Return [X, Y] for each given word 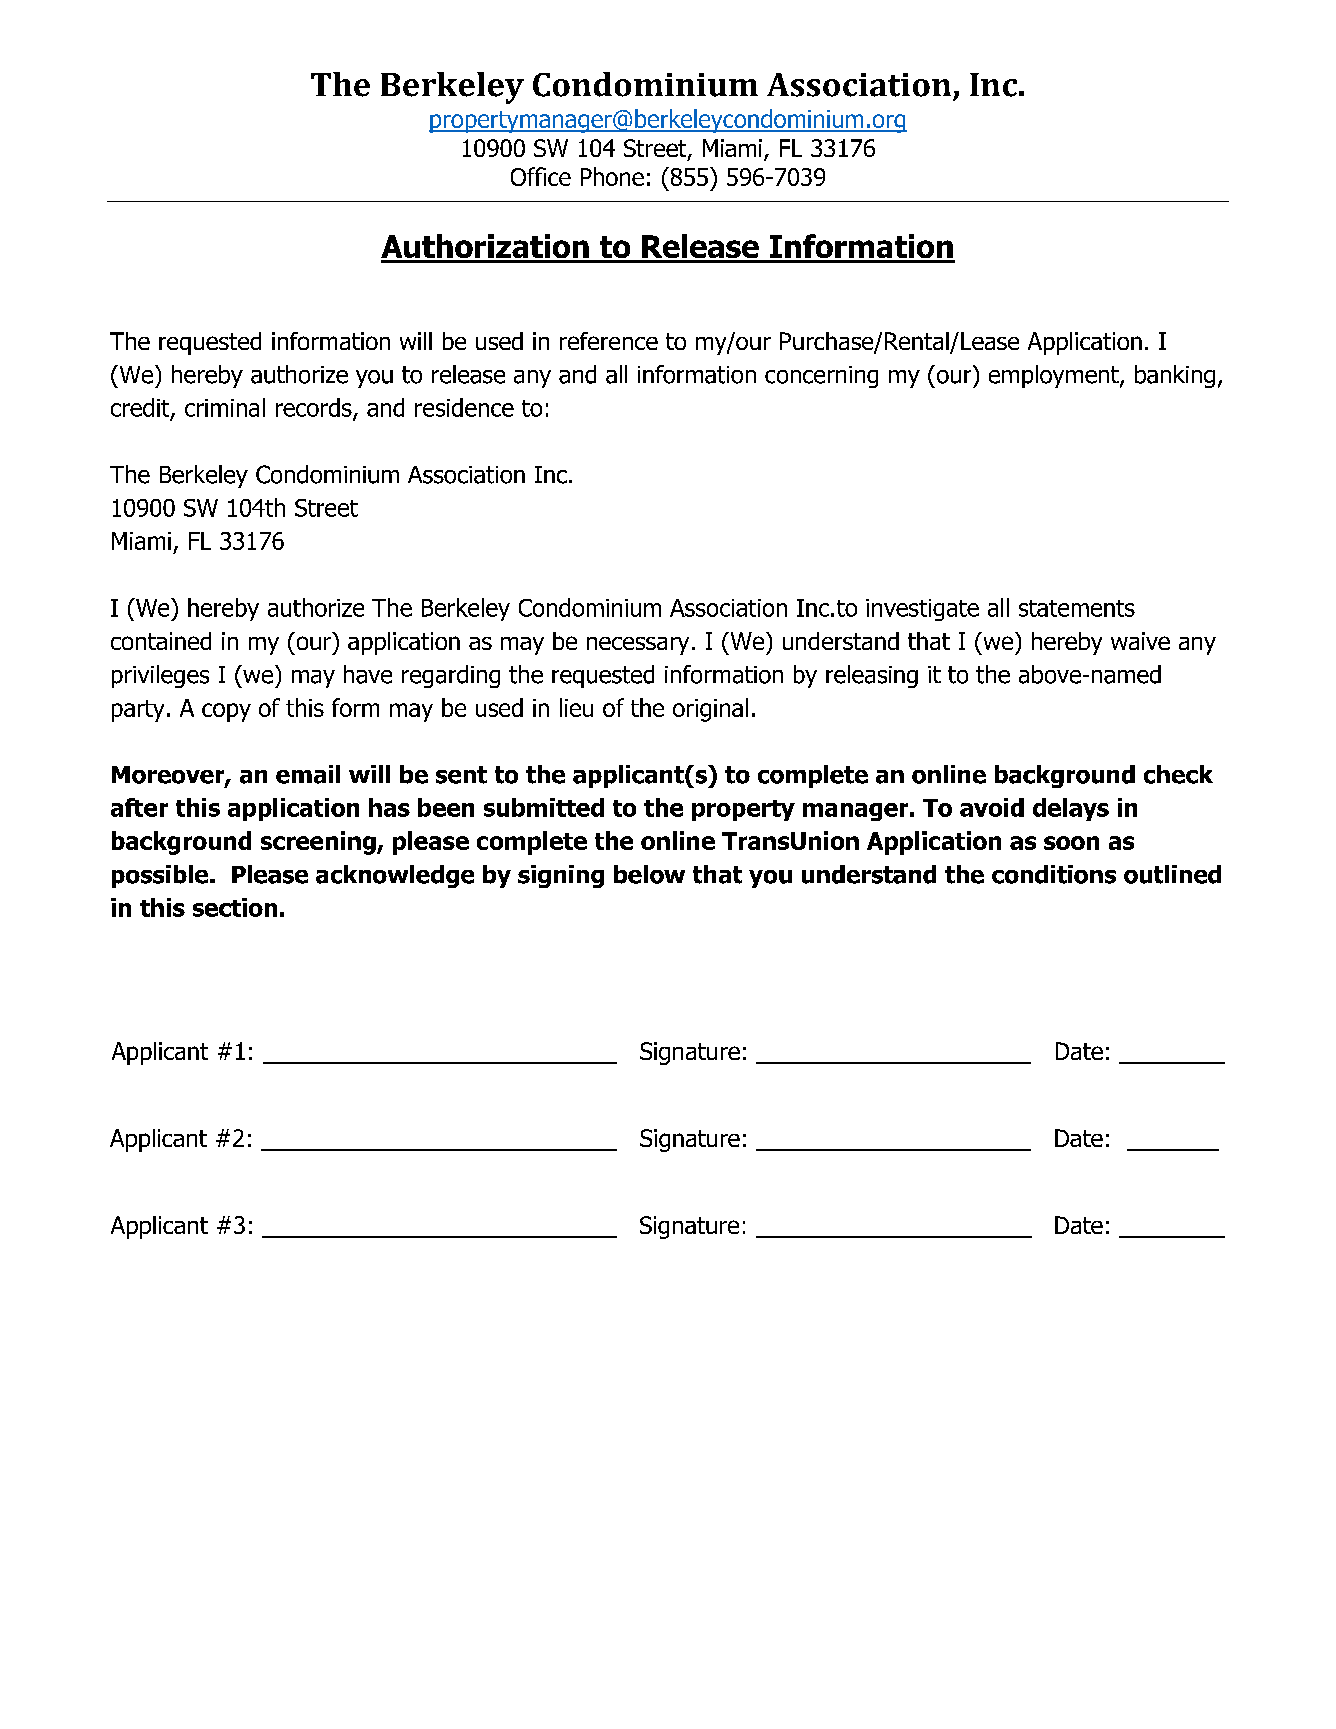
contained [161, 641]
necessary [638, 646]
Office [541, 176]
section [235, 907]
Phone [612, 176]
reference [609, 341]
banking [1175, 376]
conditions [1054, 874]
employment [1055, 376]
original [710, 710]
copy [226, 712]
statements [1077, 608]
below [649, 874]
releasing [872, 676]
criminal [225, 407]
